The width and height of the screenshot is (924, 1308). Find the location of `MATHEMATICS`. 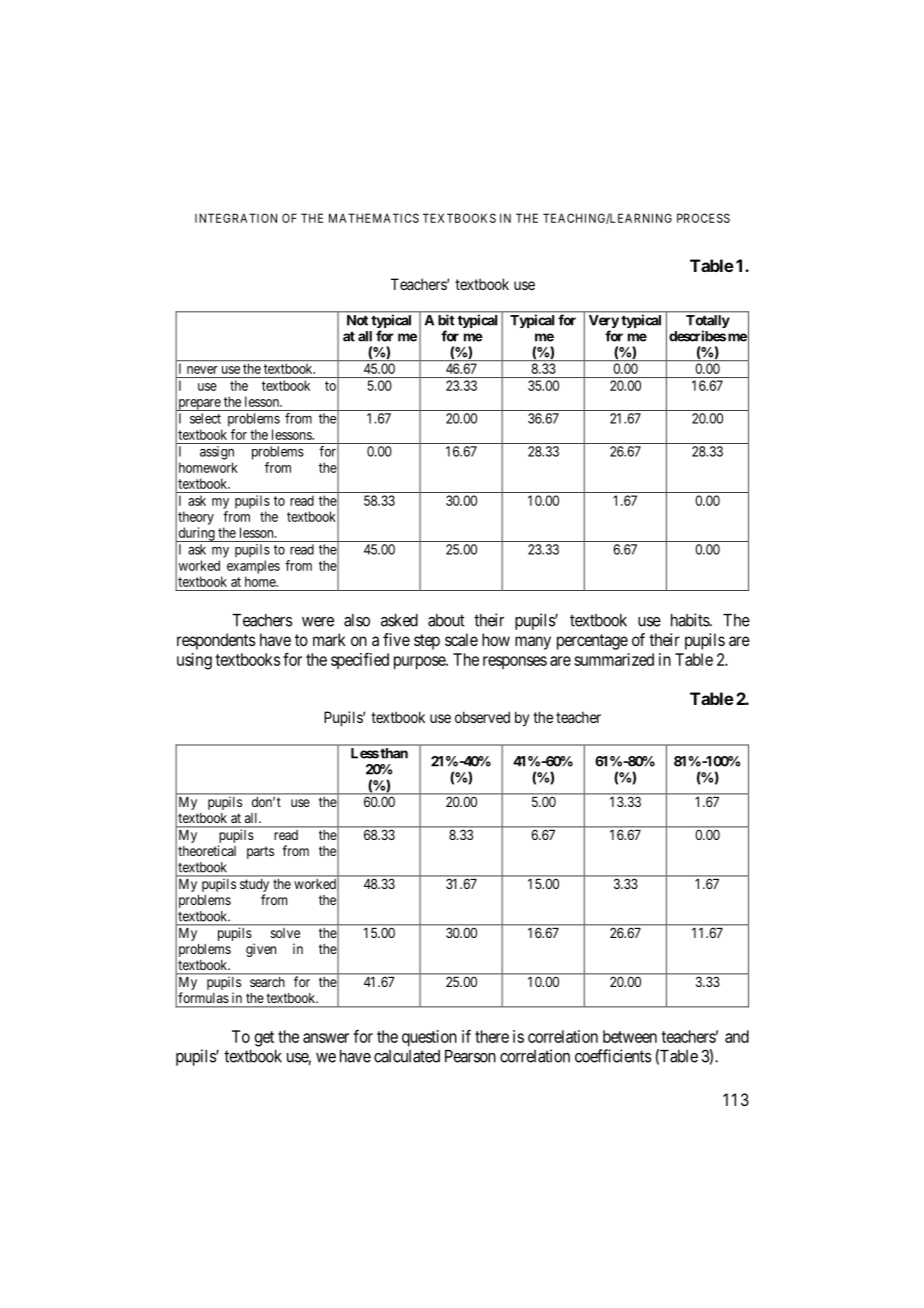

MATHEMATICS is located at coordinates (374, 218).
